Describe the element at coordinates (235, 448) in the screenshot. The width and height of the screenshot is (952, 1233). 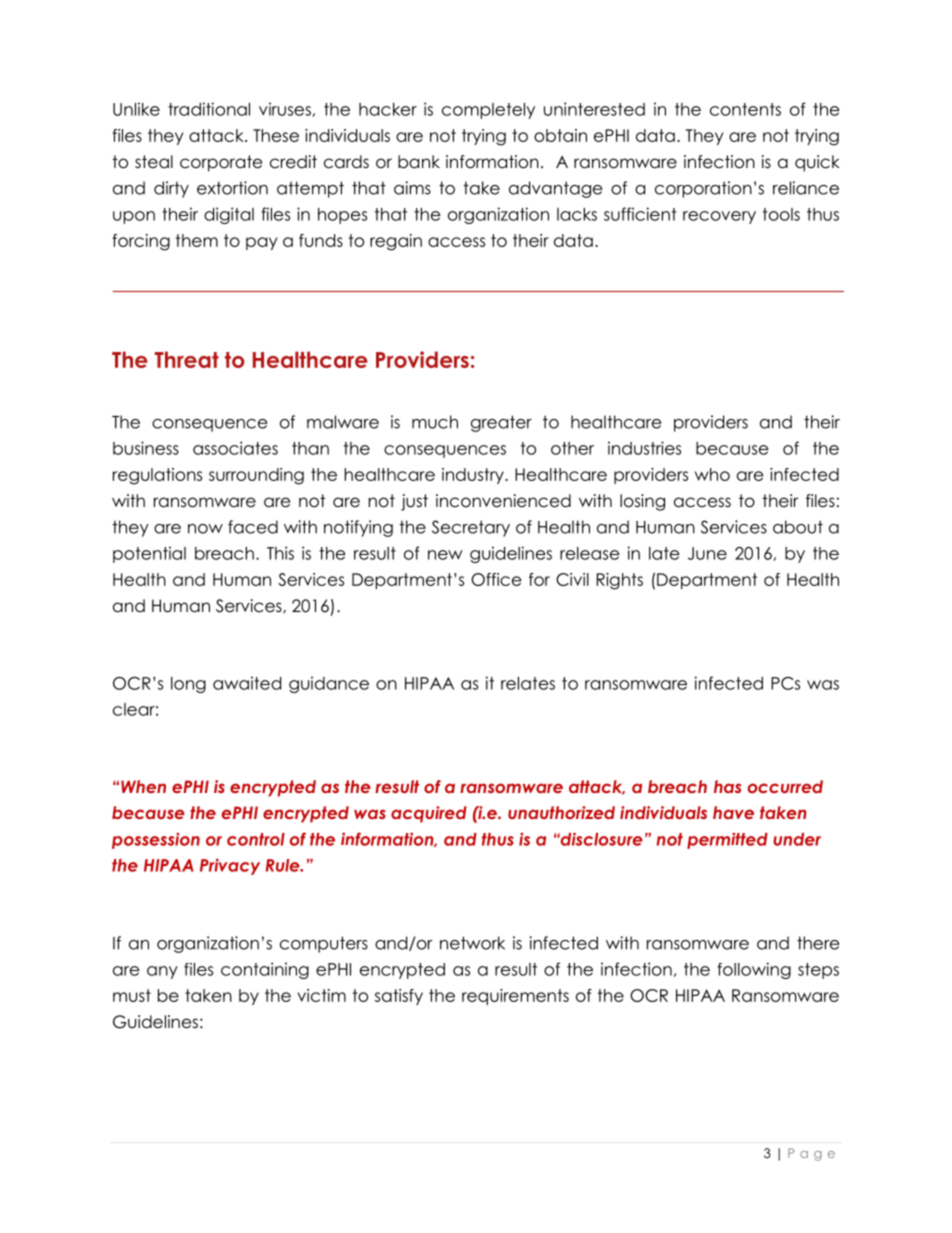
I see `associates` at that location.
